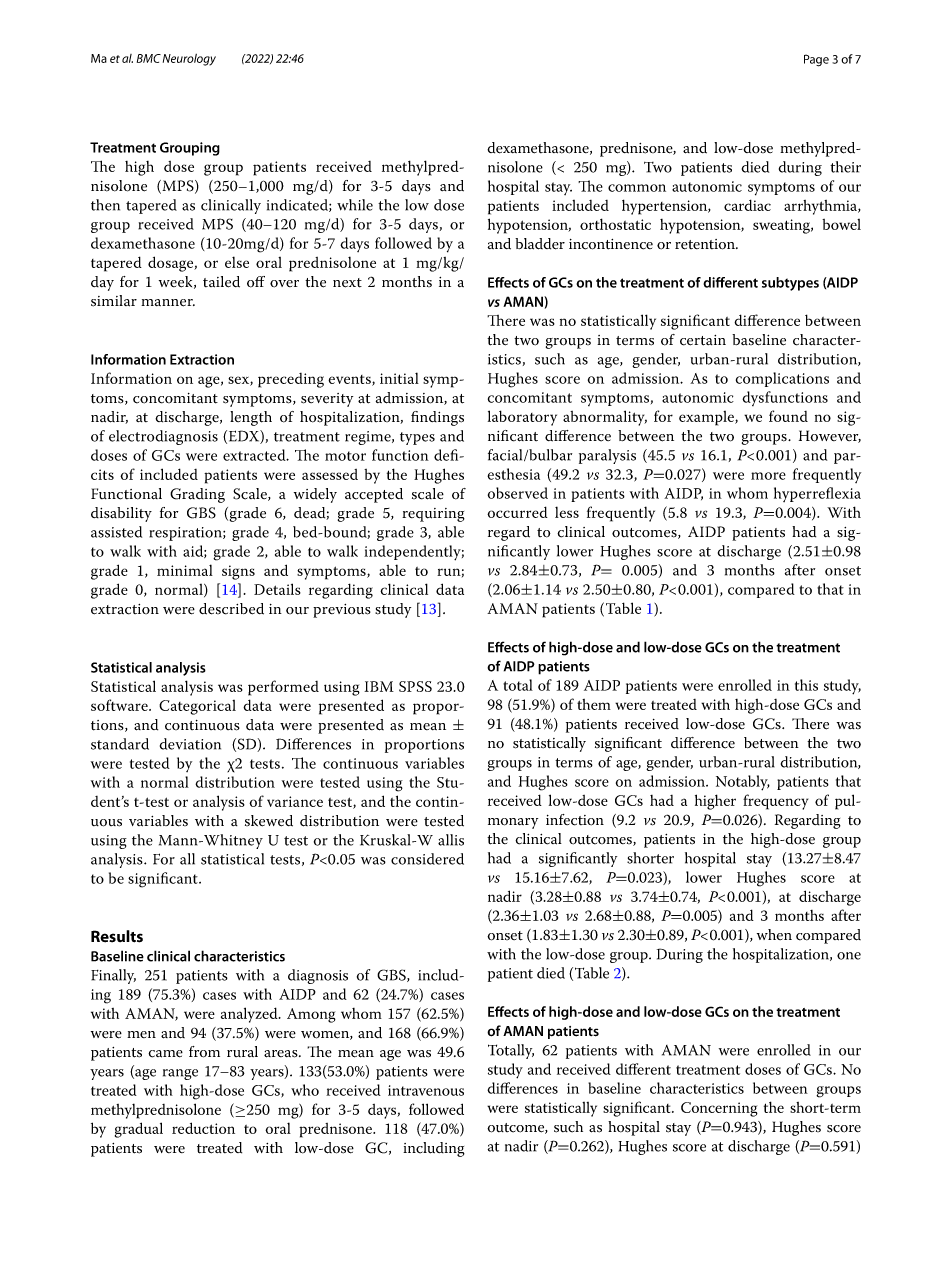 This screenshot has height=1265, width=952. What do you see at coordinates (433, 515) in the screenshot?
I see `requiring` at bounding box center [433, 515].
